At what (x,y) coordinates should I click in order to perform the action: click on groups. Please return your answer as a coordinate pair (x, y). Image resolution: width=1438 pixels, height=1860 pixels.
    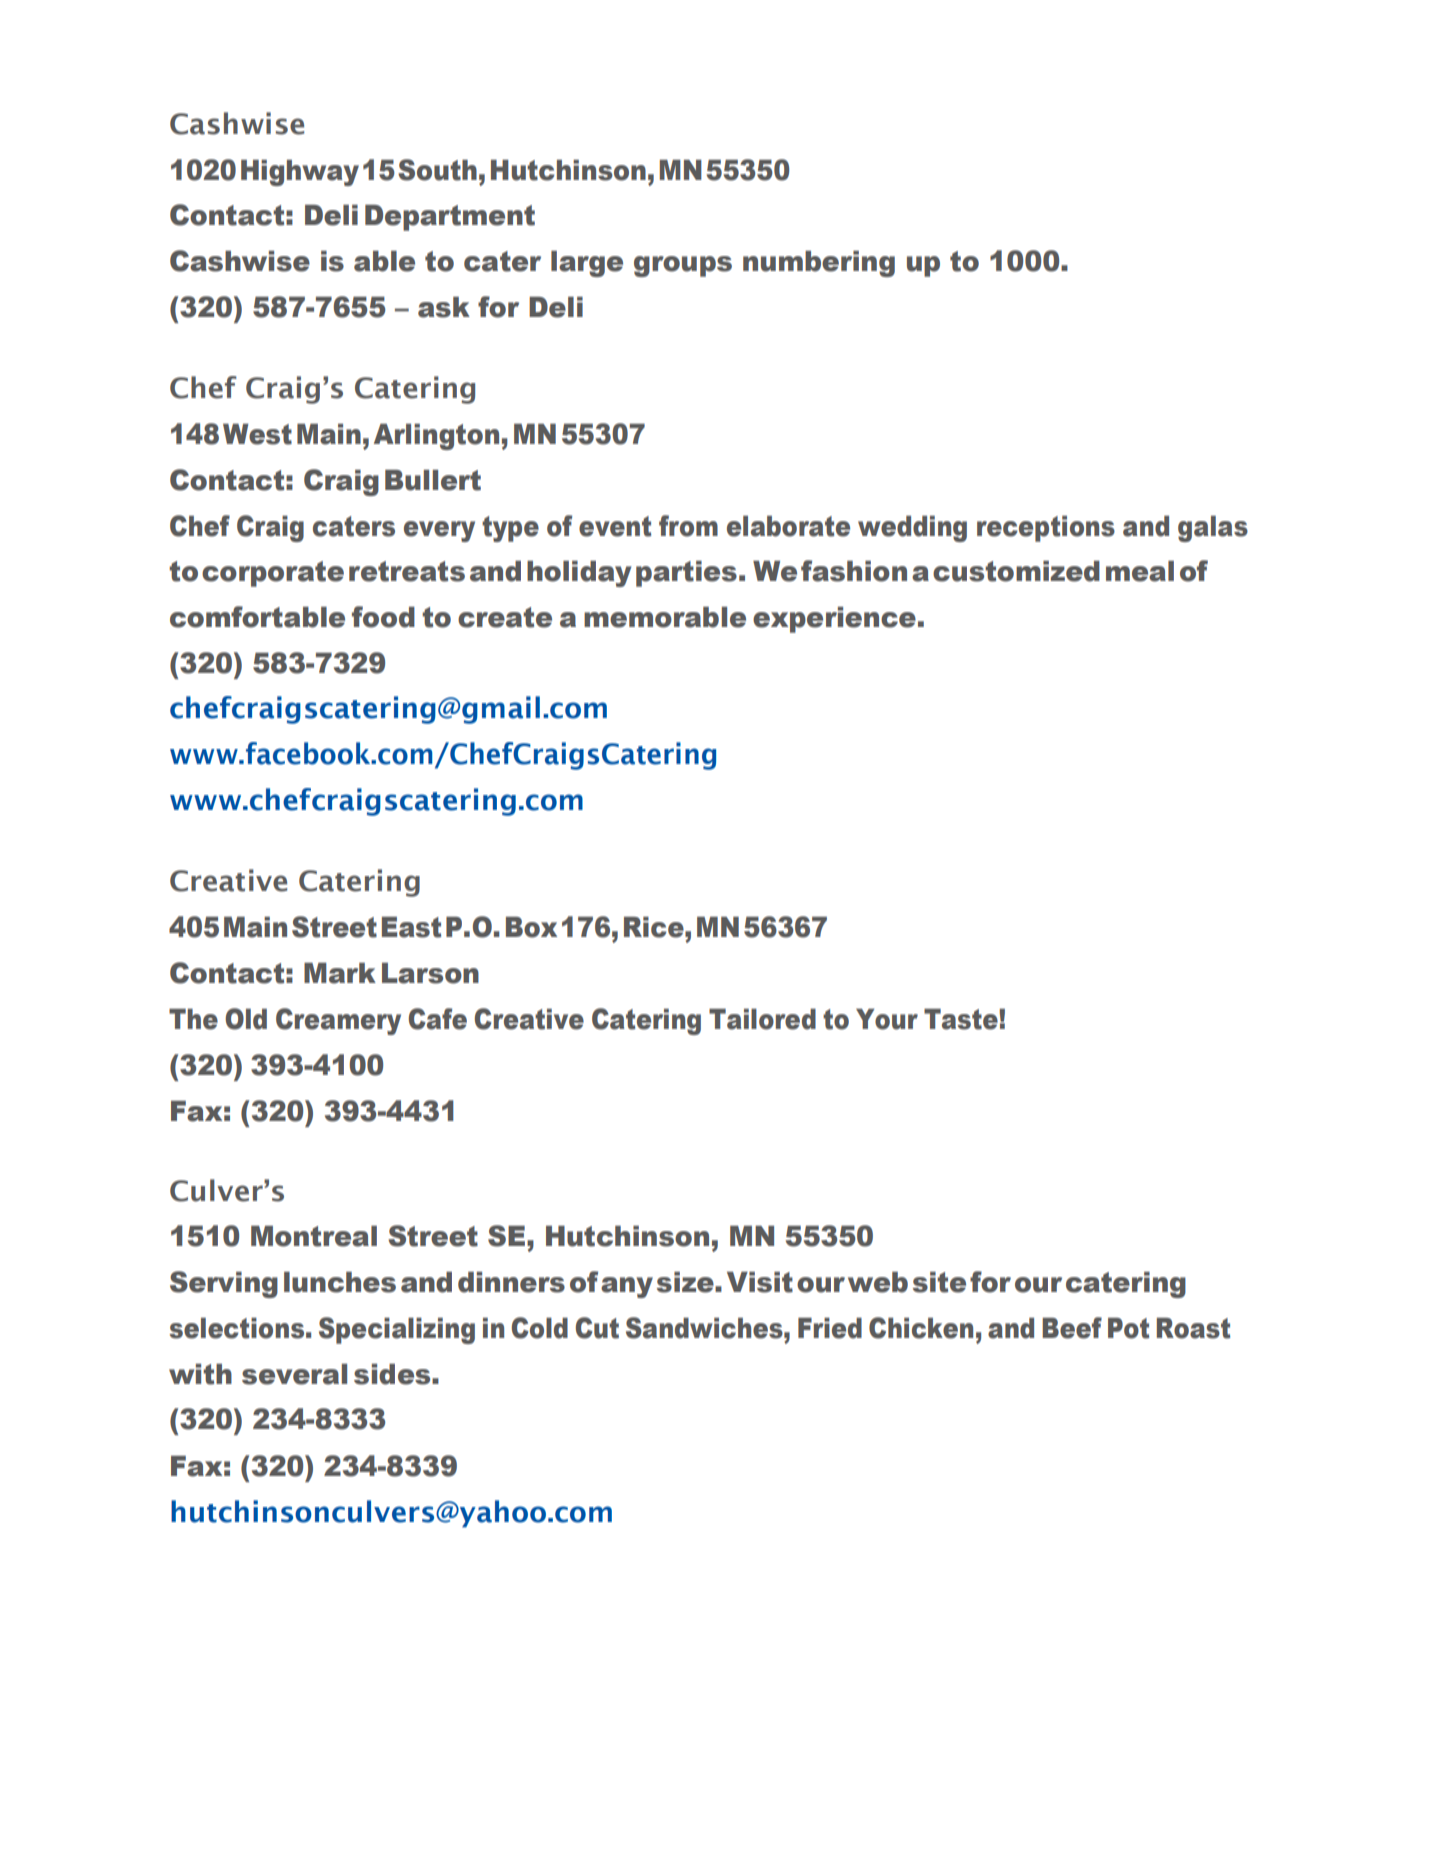
    Looking at the image, I should click on (683, 266).
